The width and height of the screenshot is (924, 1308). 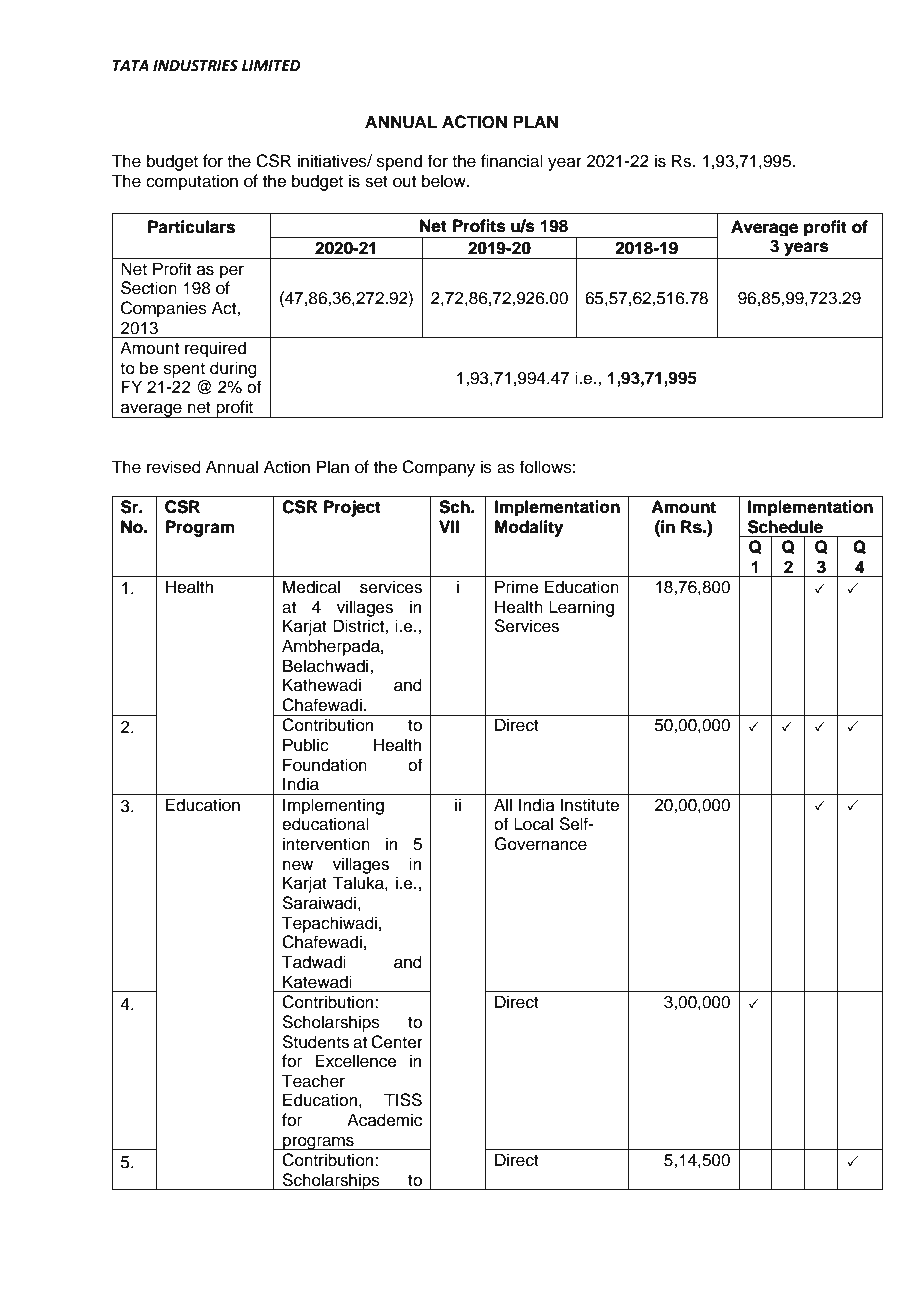 I want to click on financial, so click(x=512, y=161).
